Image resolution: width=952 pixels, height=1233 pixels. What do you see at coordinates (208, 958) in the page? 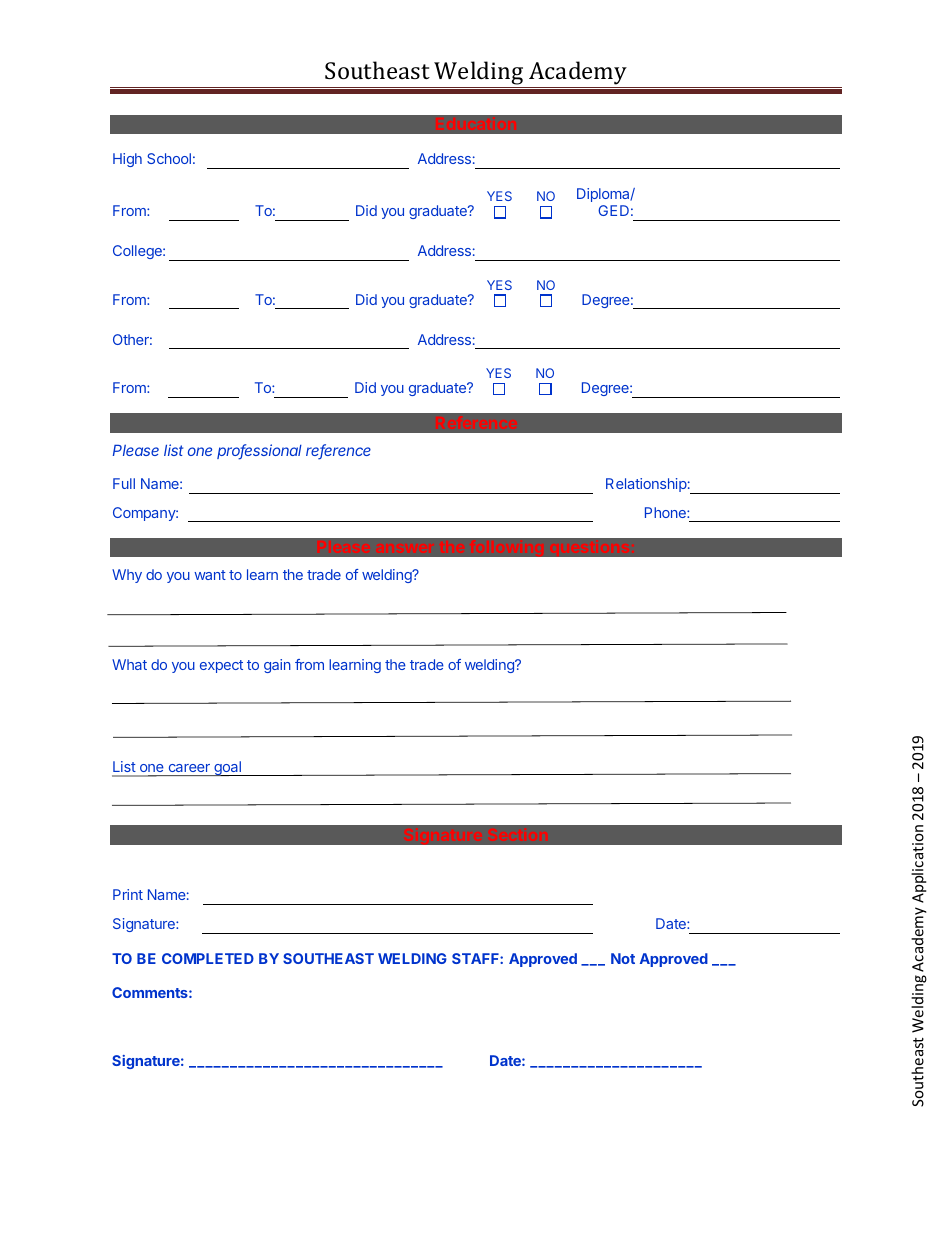
I see `COMPLETED` at bounding box center [208, 958].
